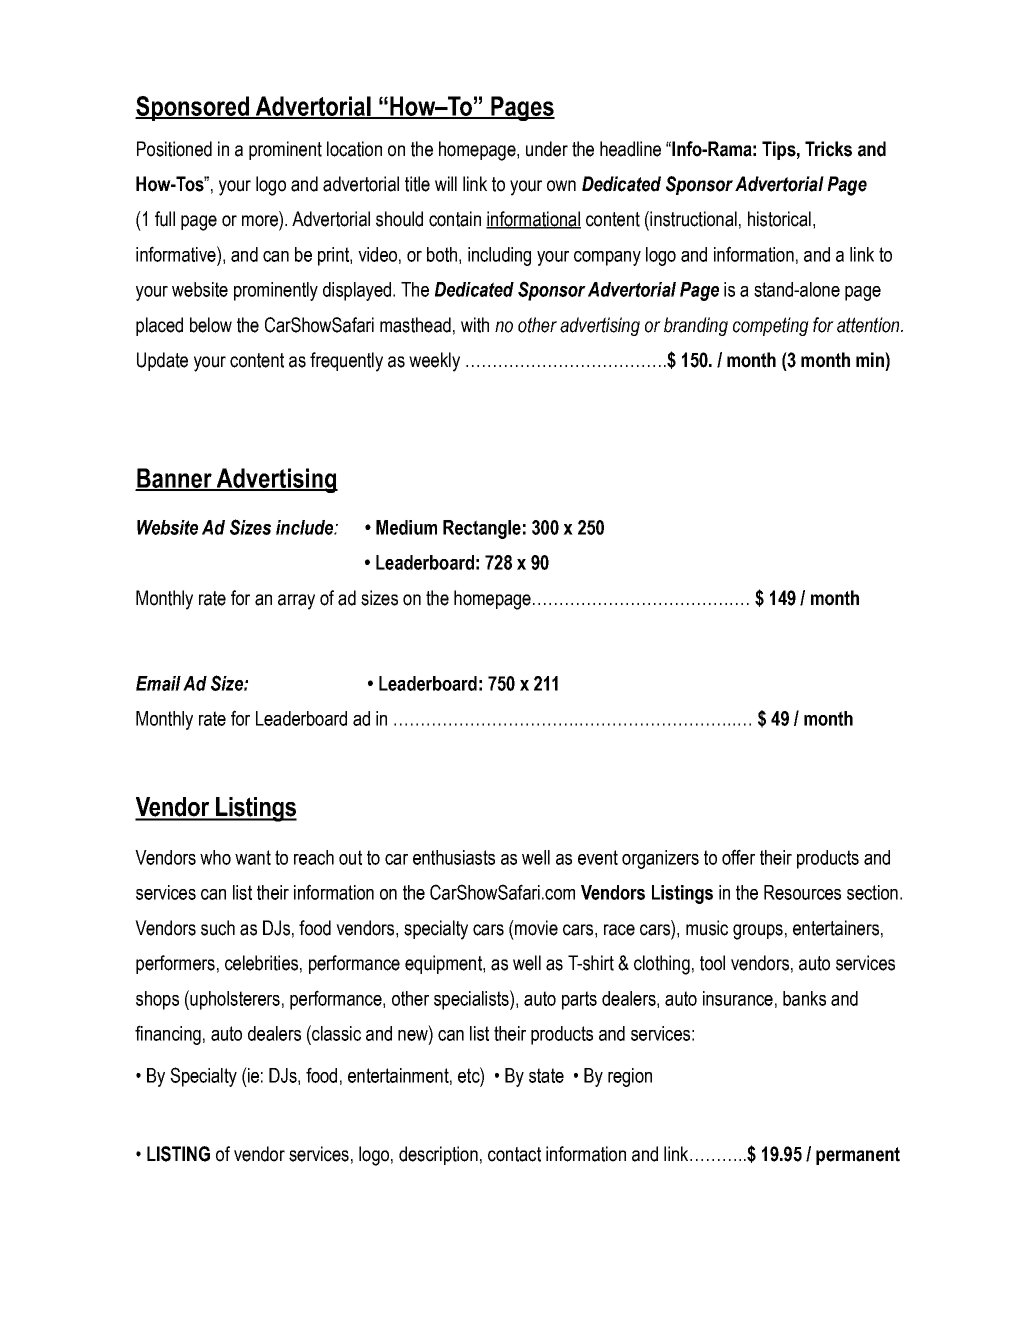 The width and height of the document is (1025, 1327). What do you see at coordinates (434, 362) in the document?
I see `weekly` at bounding box center [434, 362].
